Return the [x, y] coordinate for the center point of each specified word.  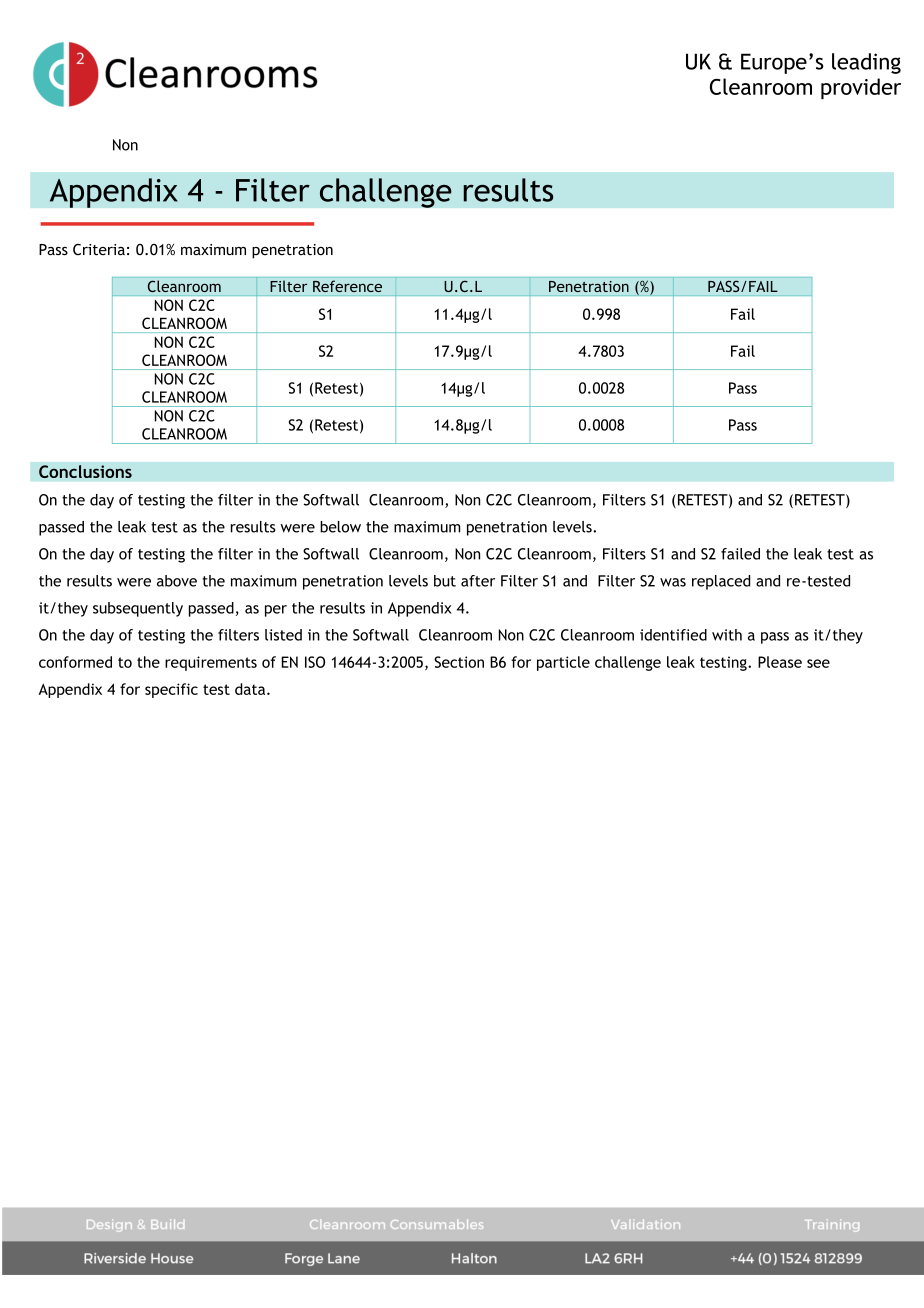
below [340, 527]
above [177, 581]
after [478, 581]
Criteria [99, 250]
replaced [721, 582]
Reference [347, 286]
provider [861, 88]
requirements [211, 663]
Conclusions [85, 471]
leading [866, 63]
